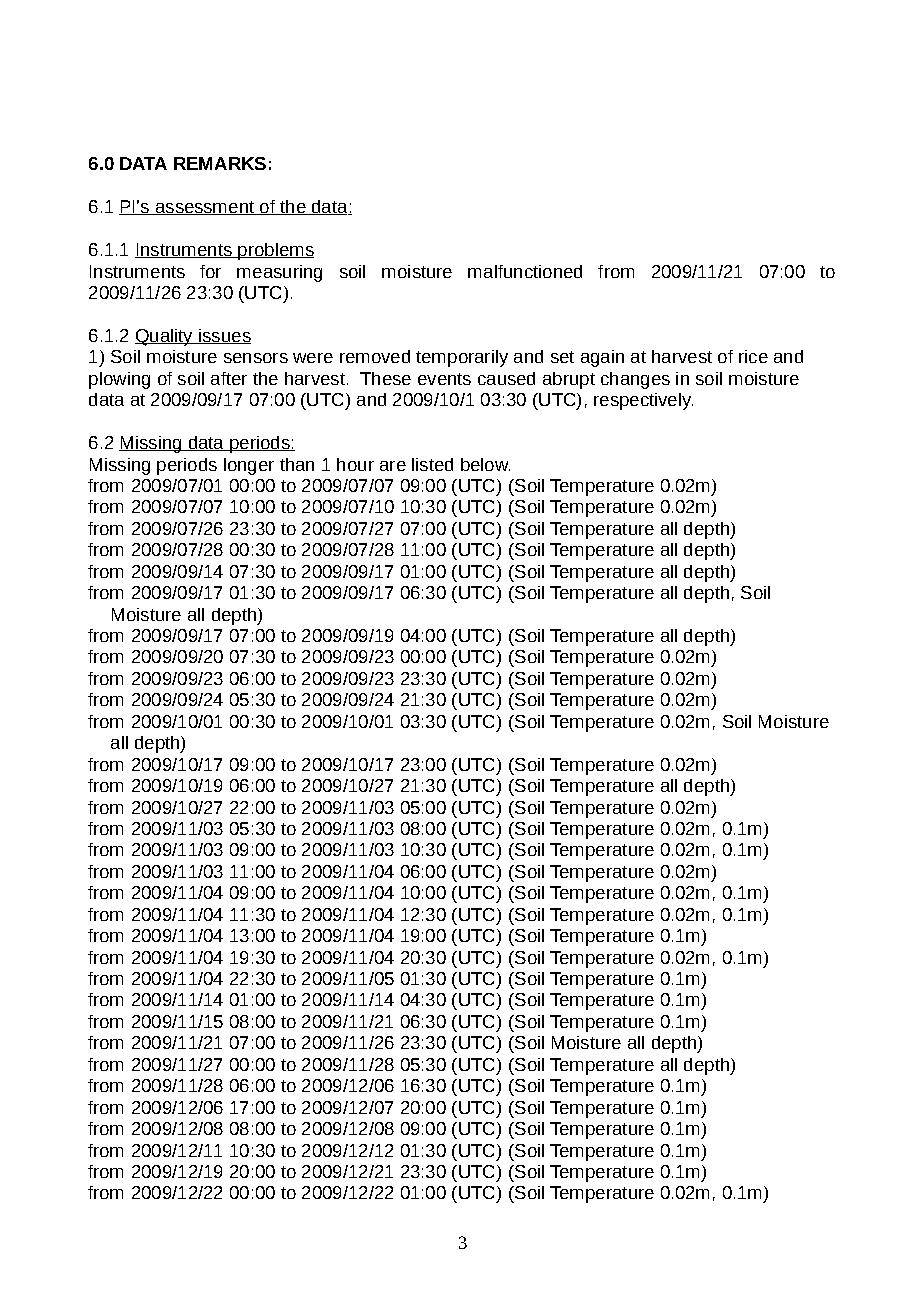 This image has height=1308, width=924. Describe the element at coordinates (224, 336) in the image. I see `issues` at that location.
